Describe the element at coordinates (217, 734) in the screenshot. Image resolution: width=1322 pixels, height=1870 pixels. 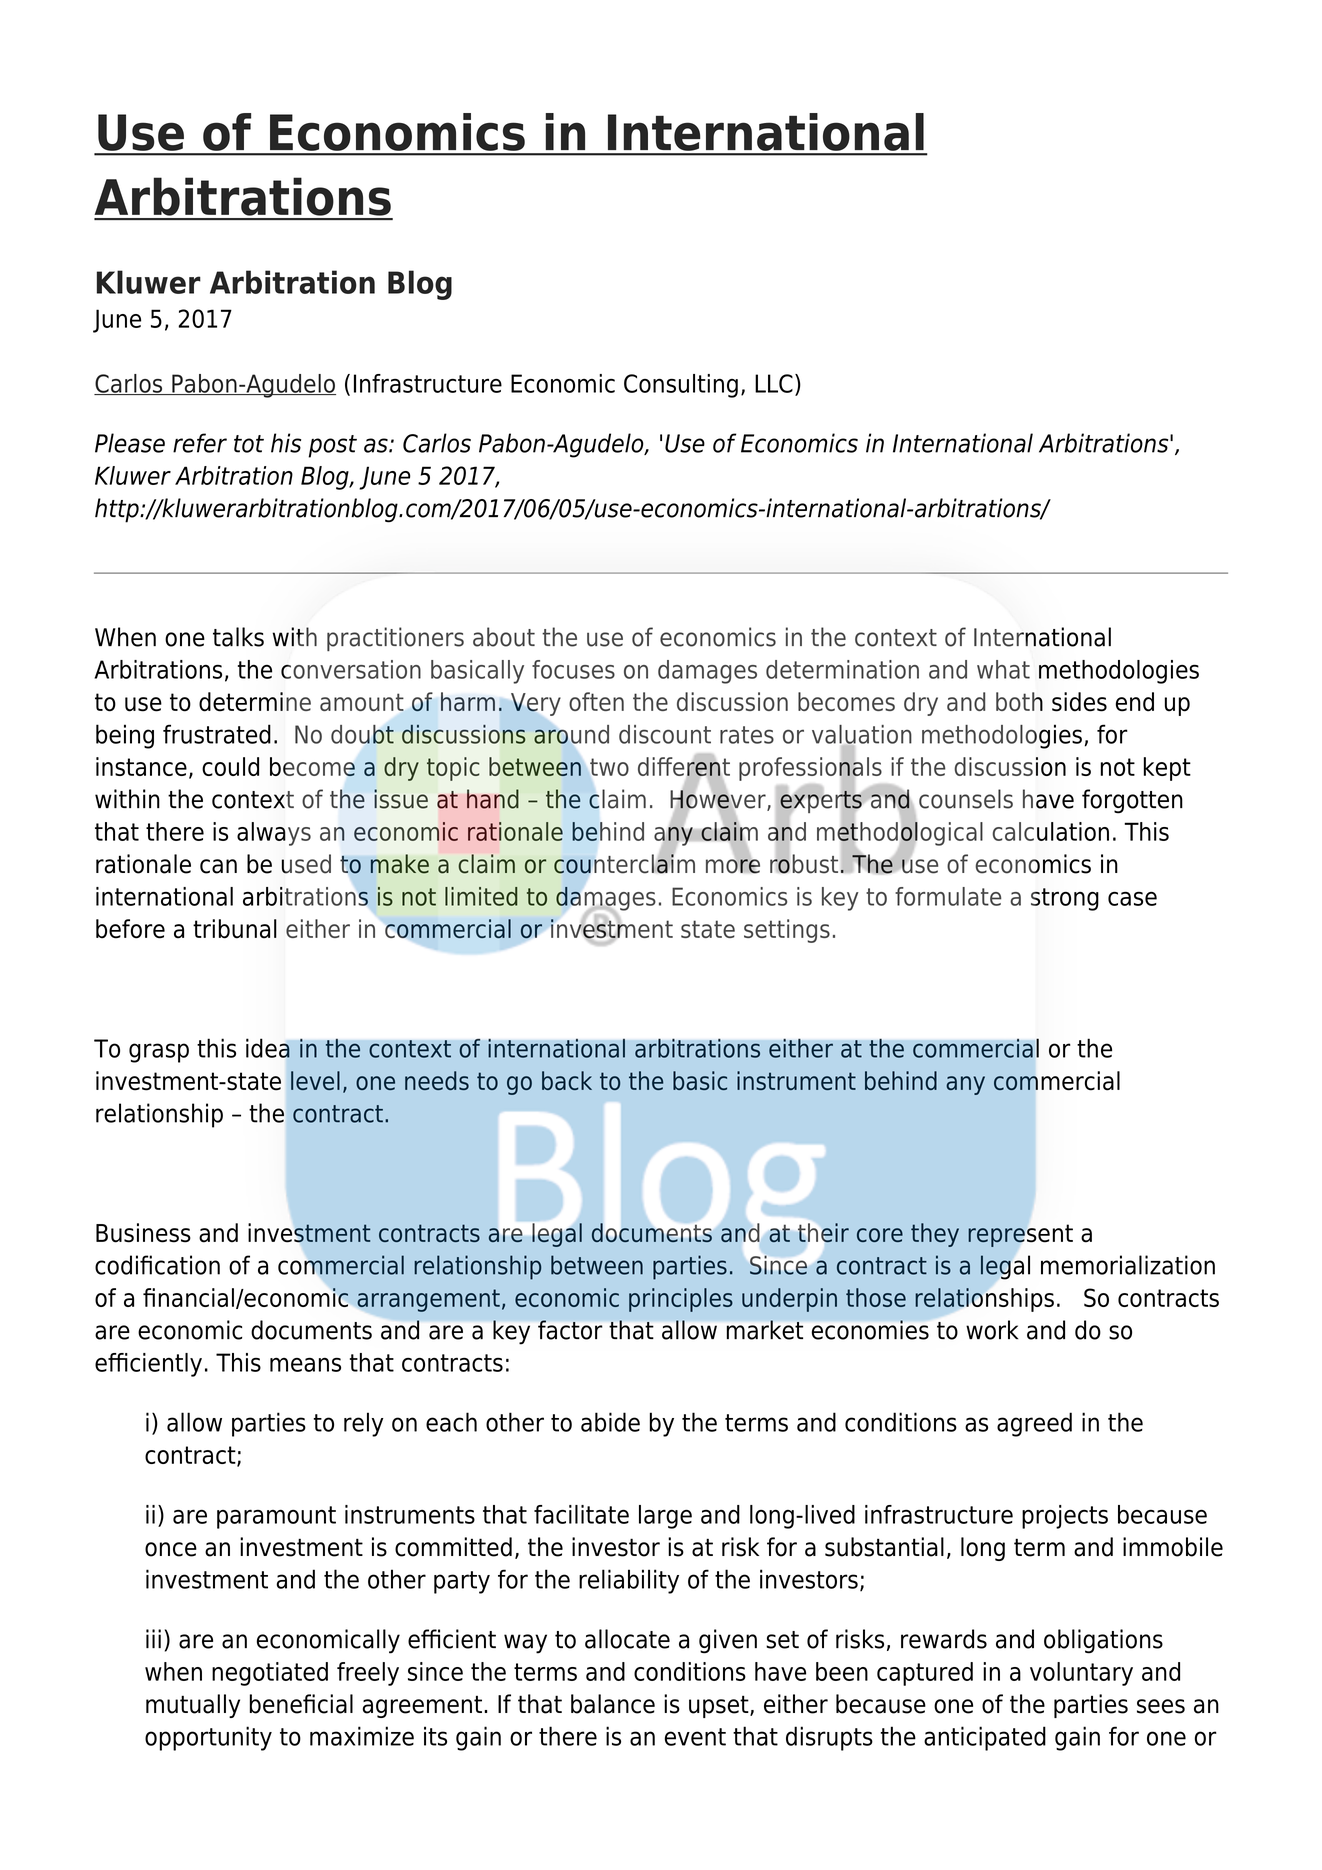
I see `frustrated` at that location.
